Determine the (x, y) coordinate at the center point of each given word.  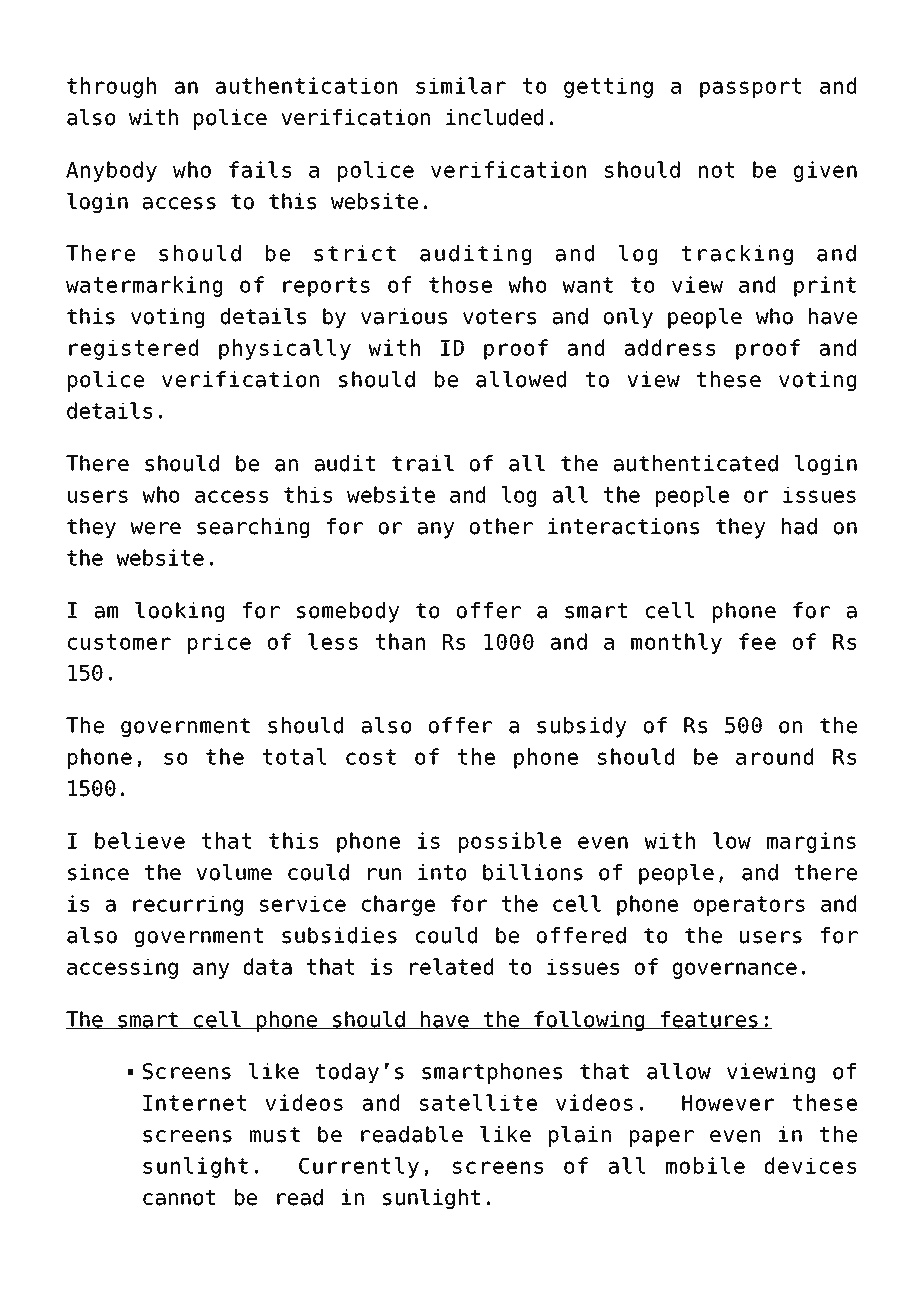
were (155, 528)
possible (510, 842)
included (494, 117)
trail (423, 463)
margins (811, 842)
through (111, 87)
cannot (179, 1198)
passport (750, 88)
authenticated (696, 463)
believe (140, 840)
